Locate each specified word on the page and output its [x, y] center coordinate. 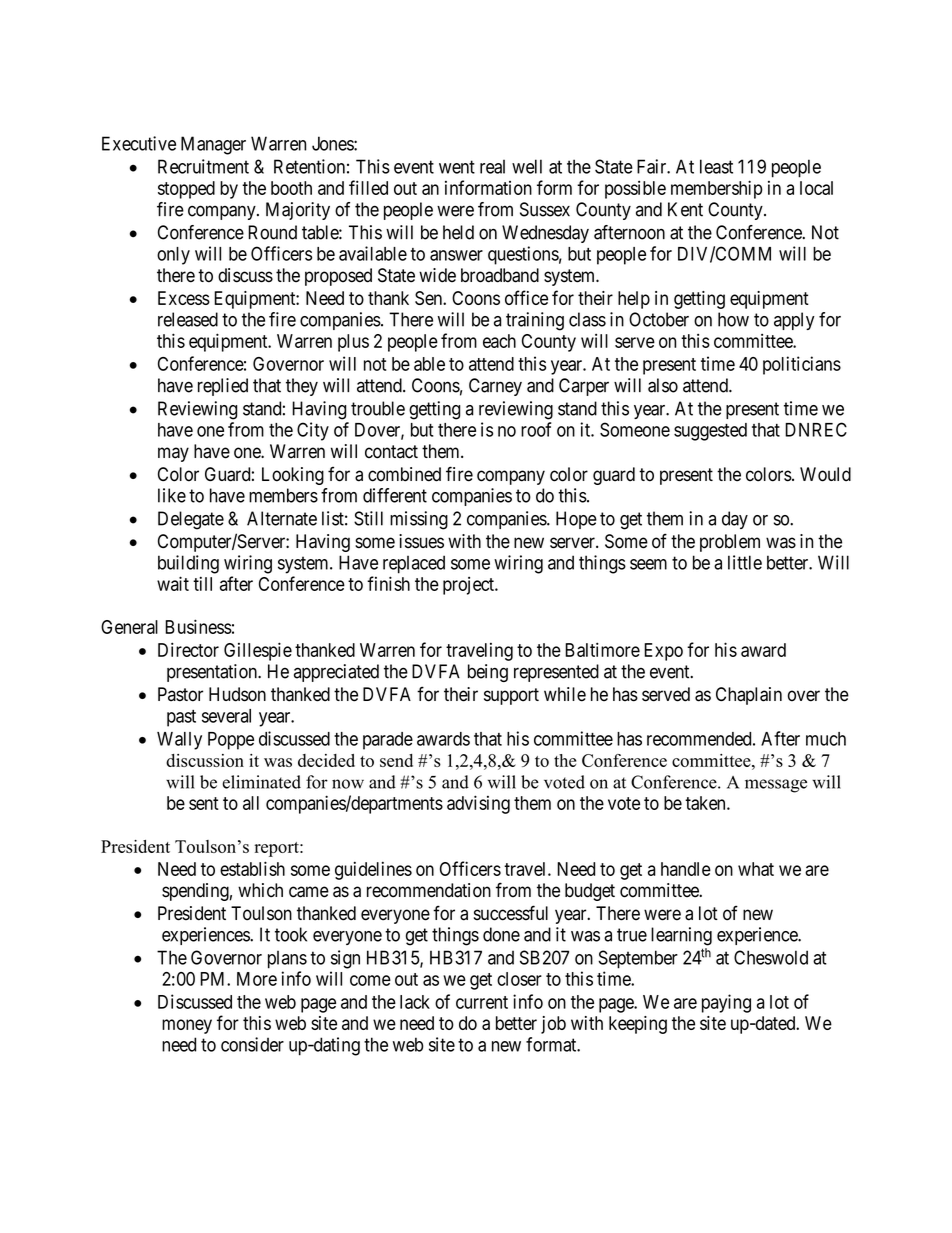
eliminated [261, 782]
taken [706, 803]
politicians [802, 365]
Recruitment [203, 166]
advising [478, 804]
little [745, 562]
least [716, 166]
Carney [495, 387]
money [187, 1026]
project [469, 586]
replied [223, 387]
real [492, 167]
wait [173, 583]
